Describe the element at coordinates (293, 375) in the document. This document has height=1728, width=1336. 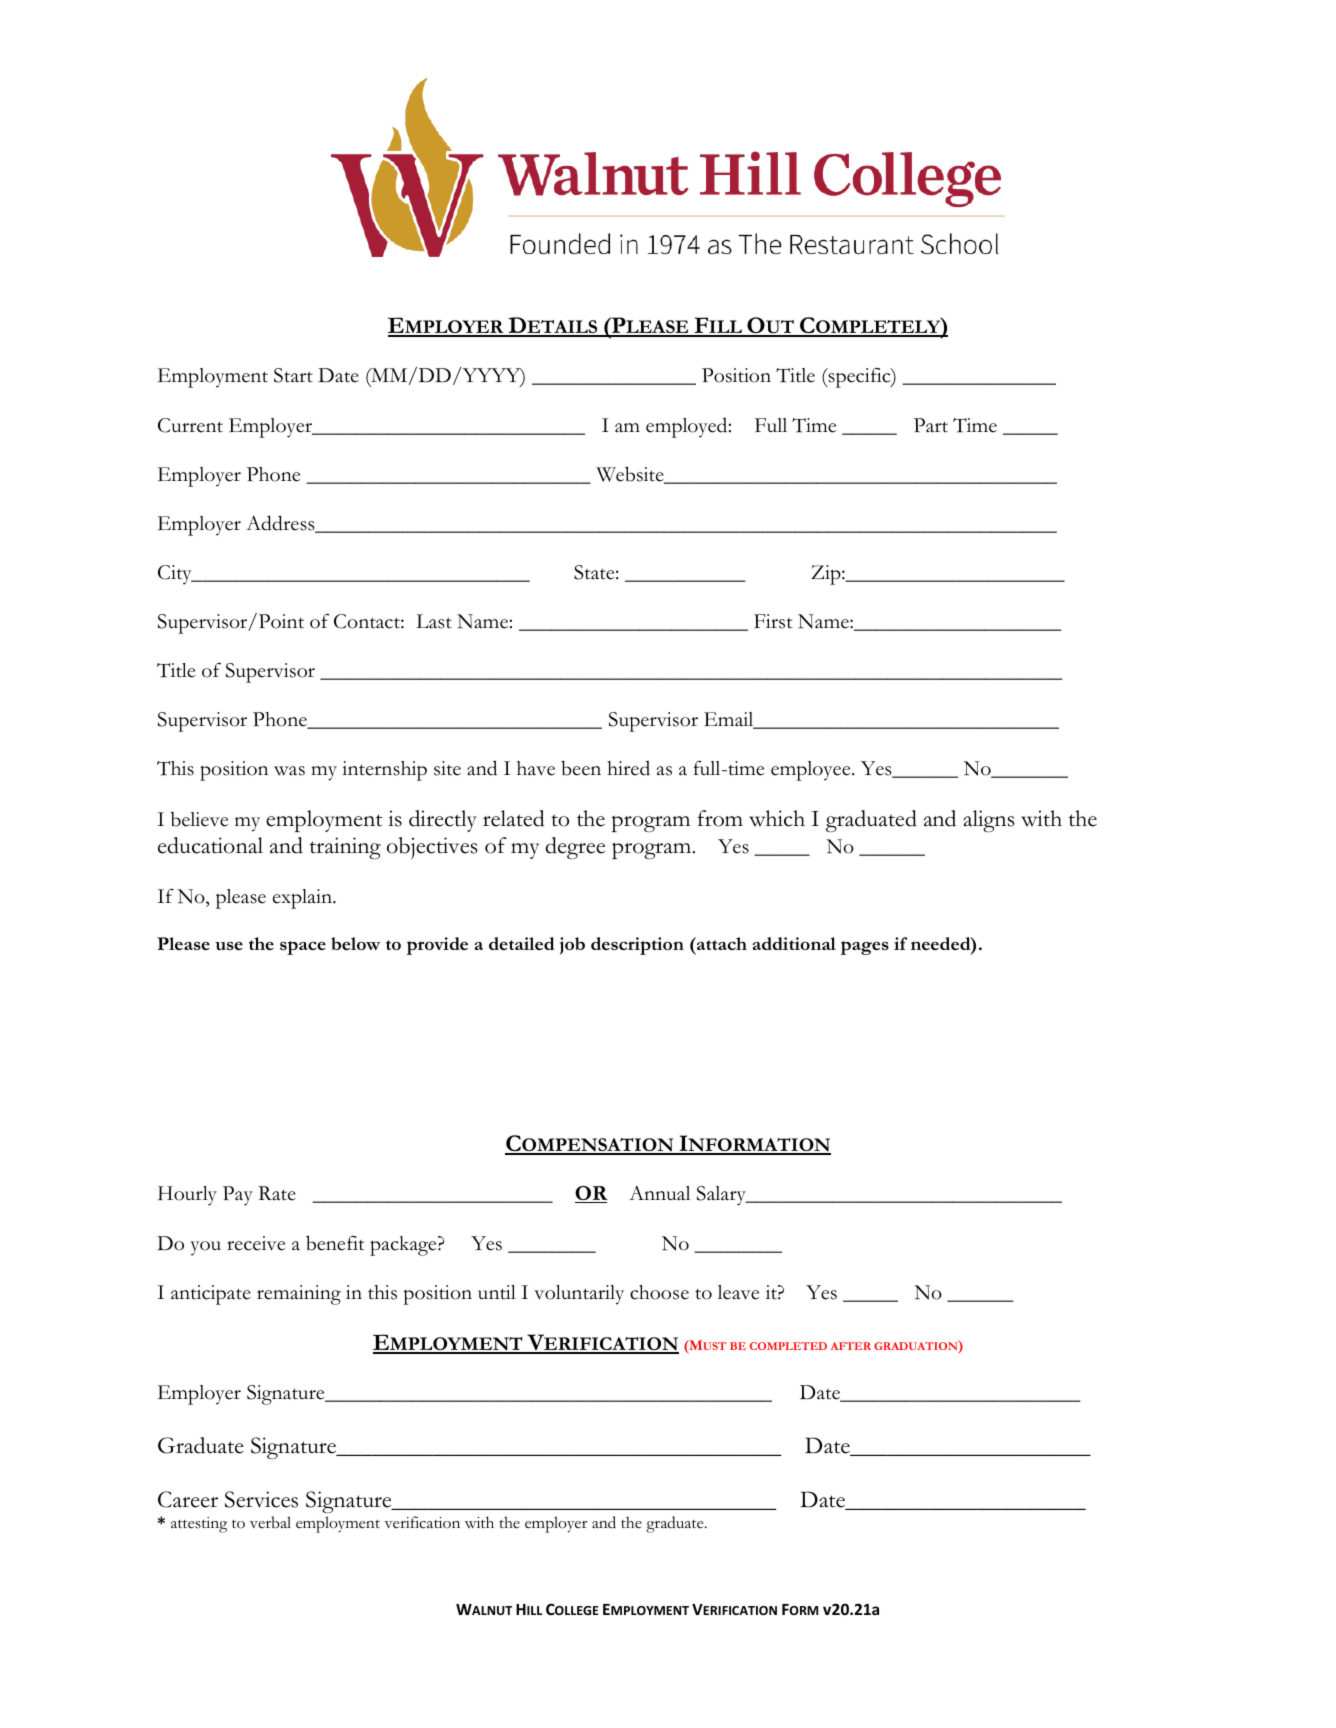
I see `Start` at that location.
